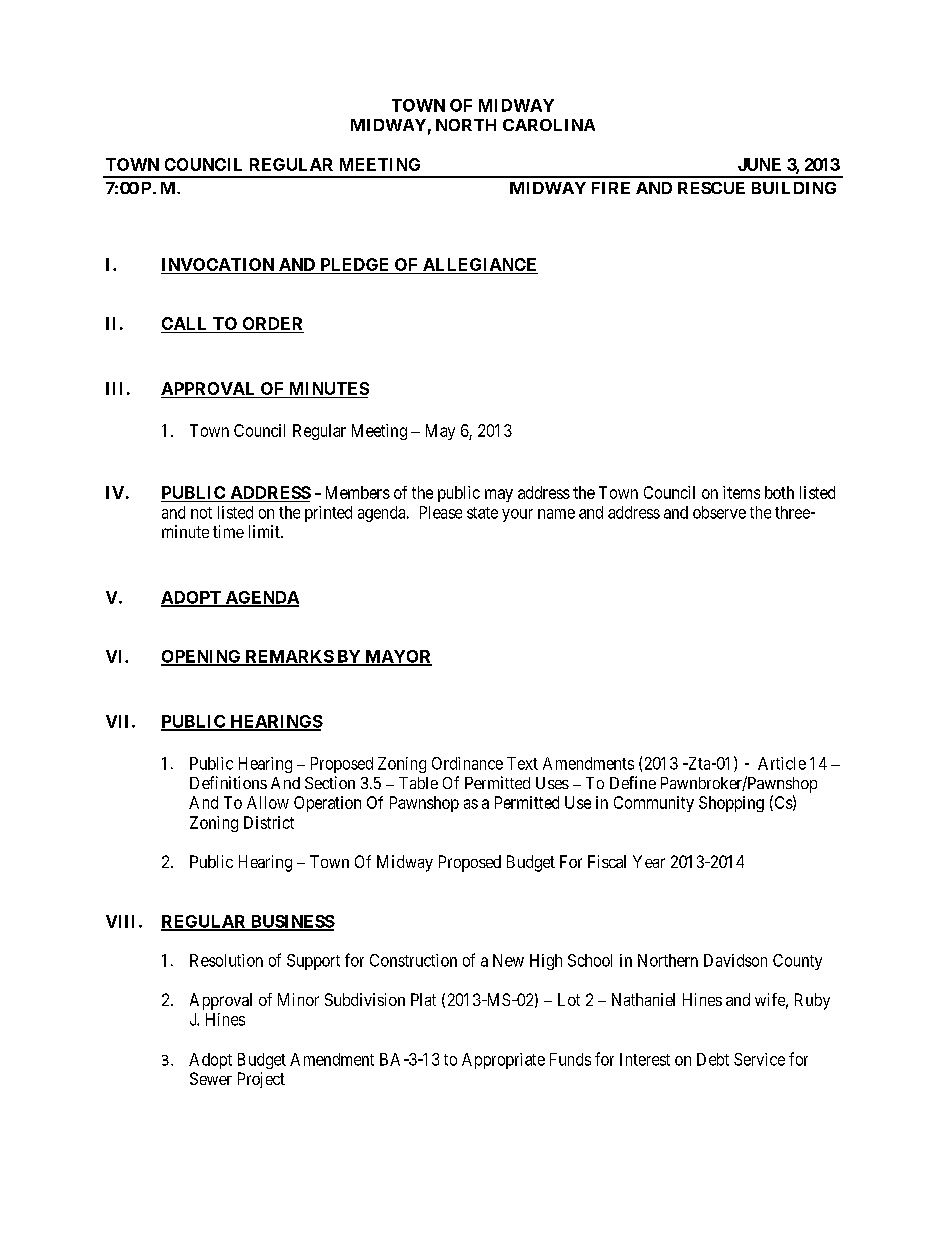 The width and height of the screenshot is (952, 1233). What do you see at coordinates (503, 1061) in the screenshot?
I see `Appropriate` at bounding box center [503, 1061].
